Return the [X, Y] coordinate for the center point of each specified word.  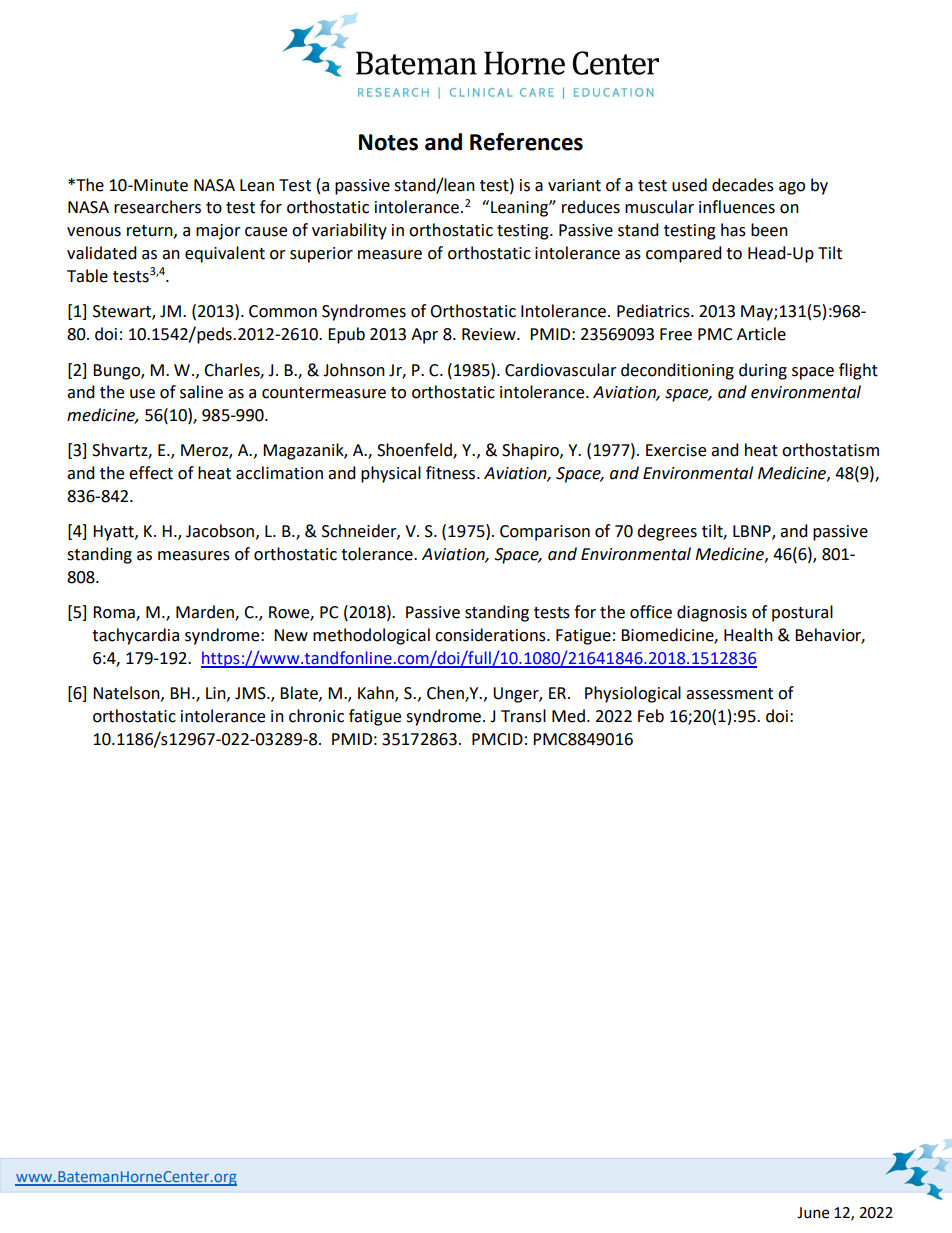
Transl [523, 716]
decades [743, 185]
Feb [651, 716]
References [526, 141]
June [813, 1213]
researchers [157, 207]
